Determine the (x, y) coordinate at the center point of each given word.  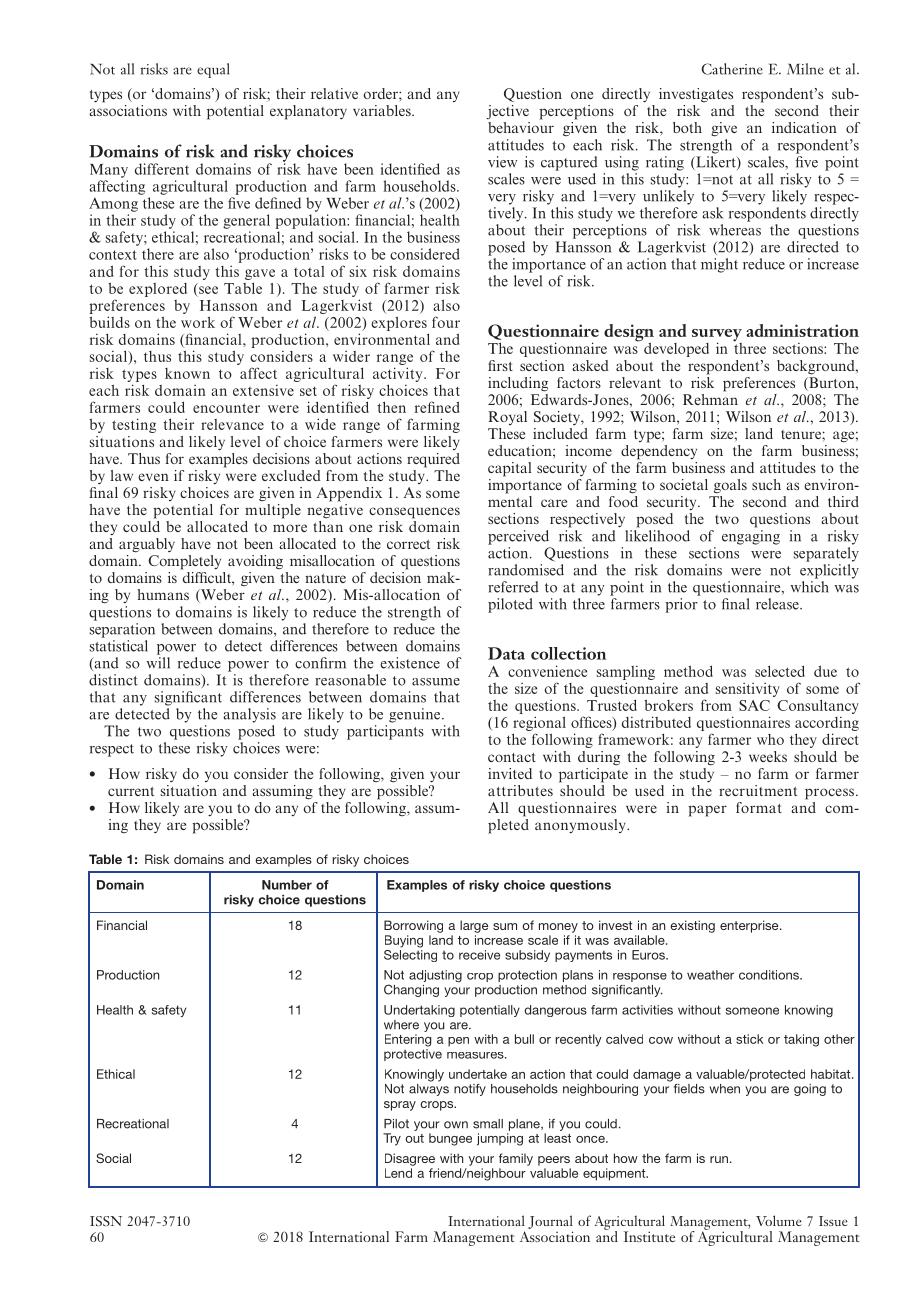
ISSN (106, 1221)
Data (506, 653)
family (516, 1159)
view (502, 162)
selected (780, 671)
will (158, 663)
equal (213, 70)
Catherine (732, 69)
